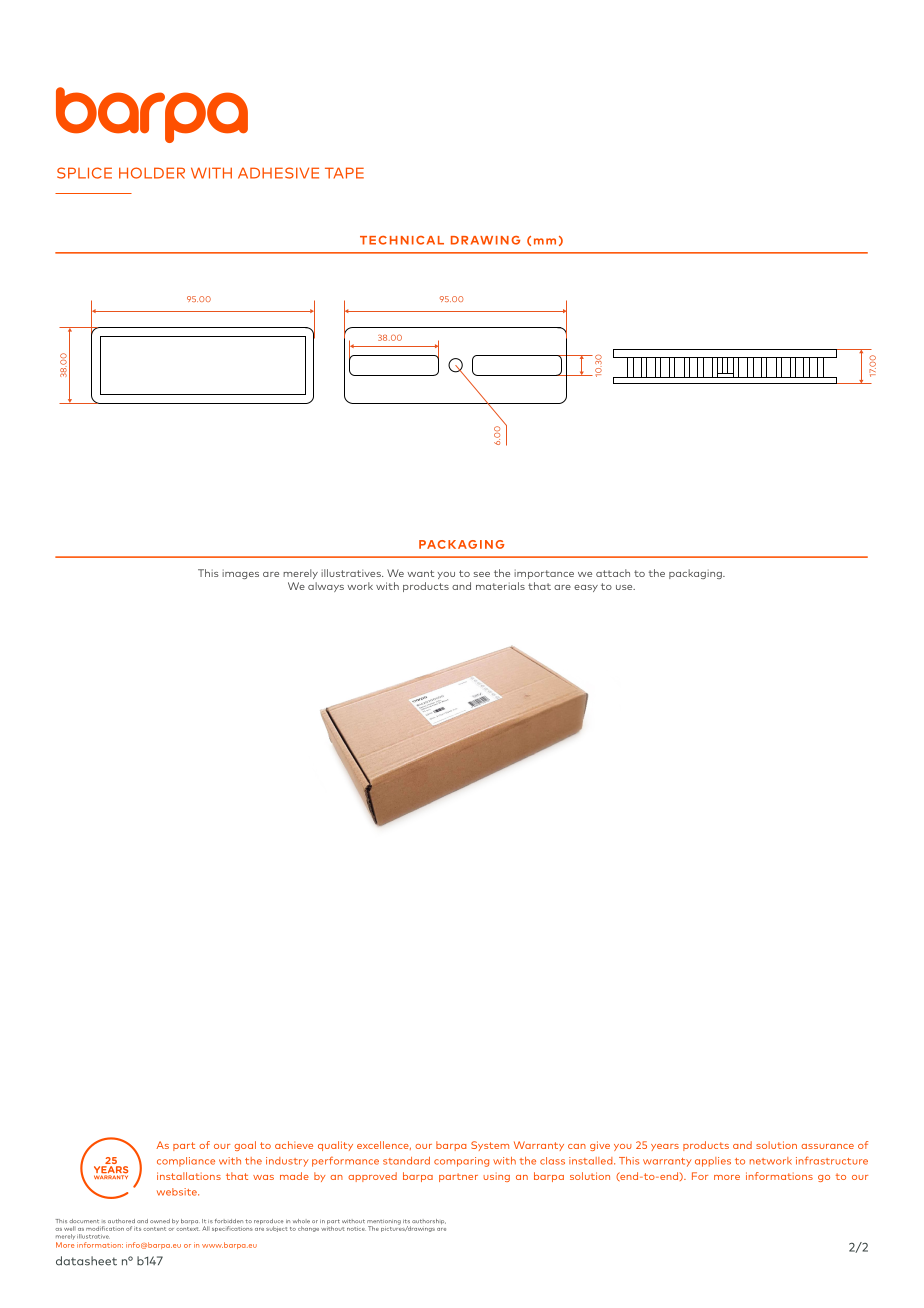 The image size is (924, 1308). I want to click on assurance, so click(827, 1146).
